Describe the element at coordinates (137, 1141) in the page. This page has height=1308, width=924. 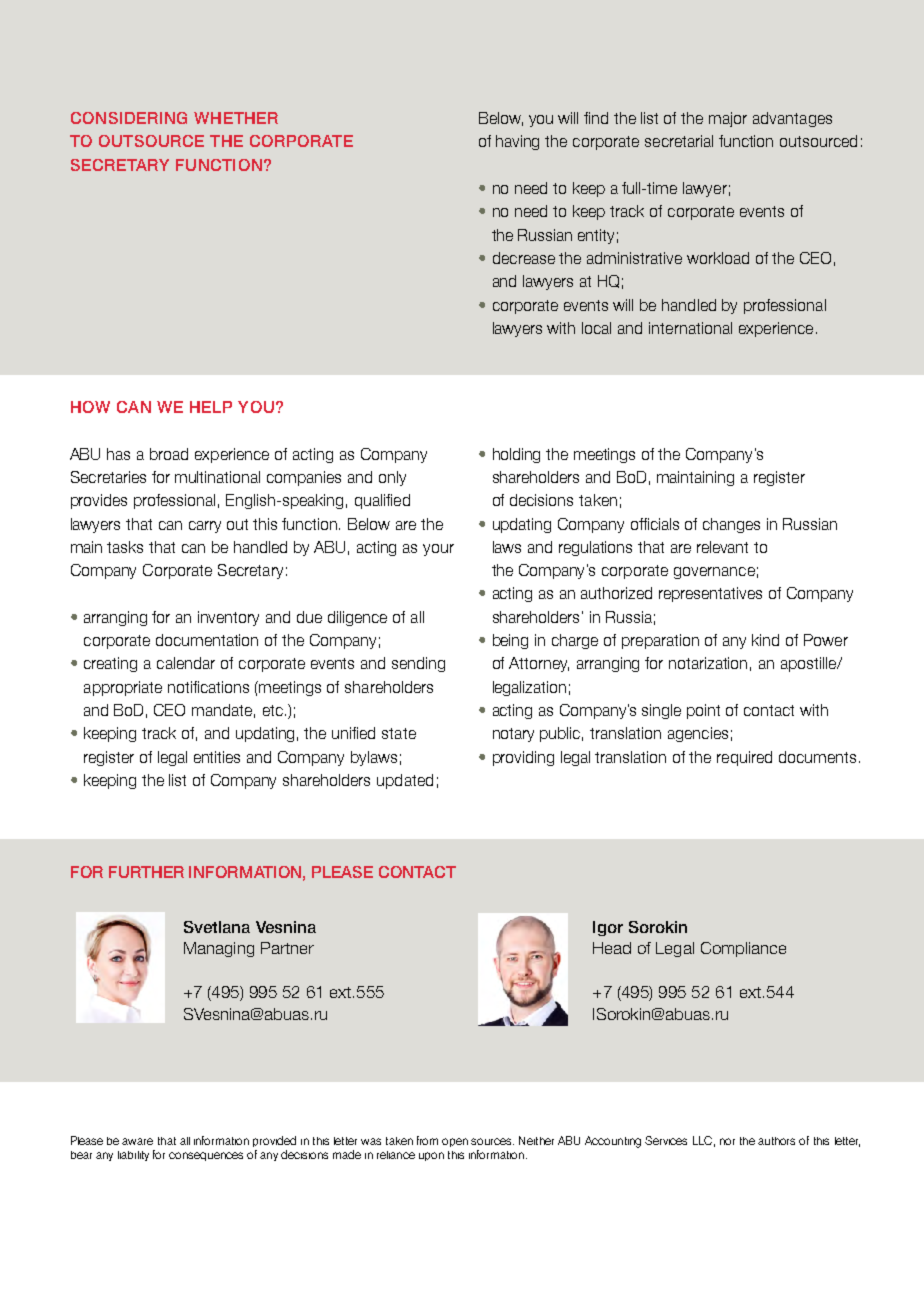
I see `aware` at that location.
